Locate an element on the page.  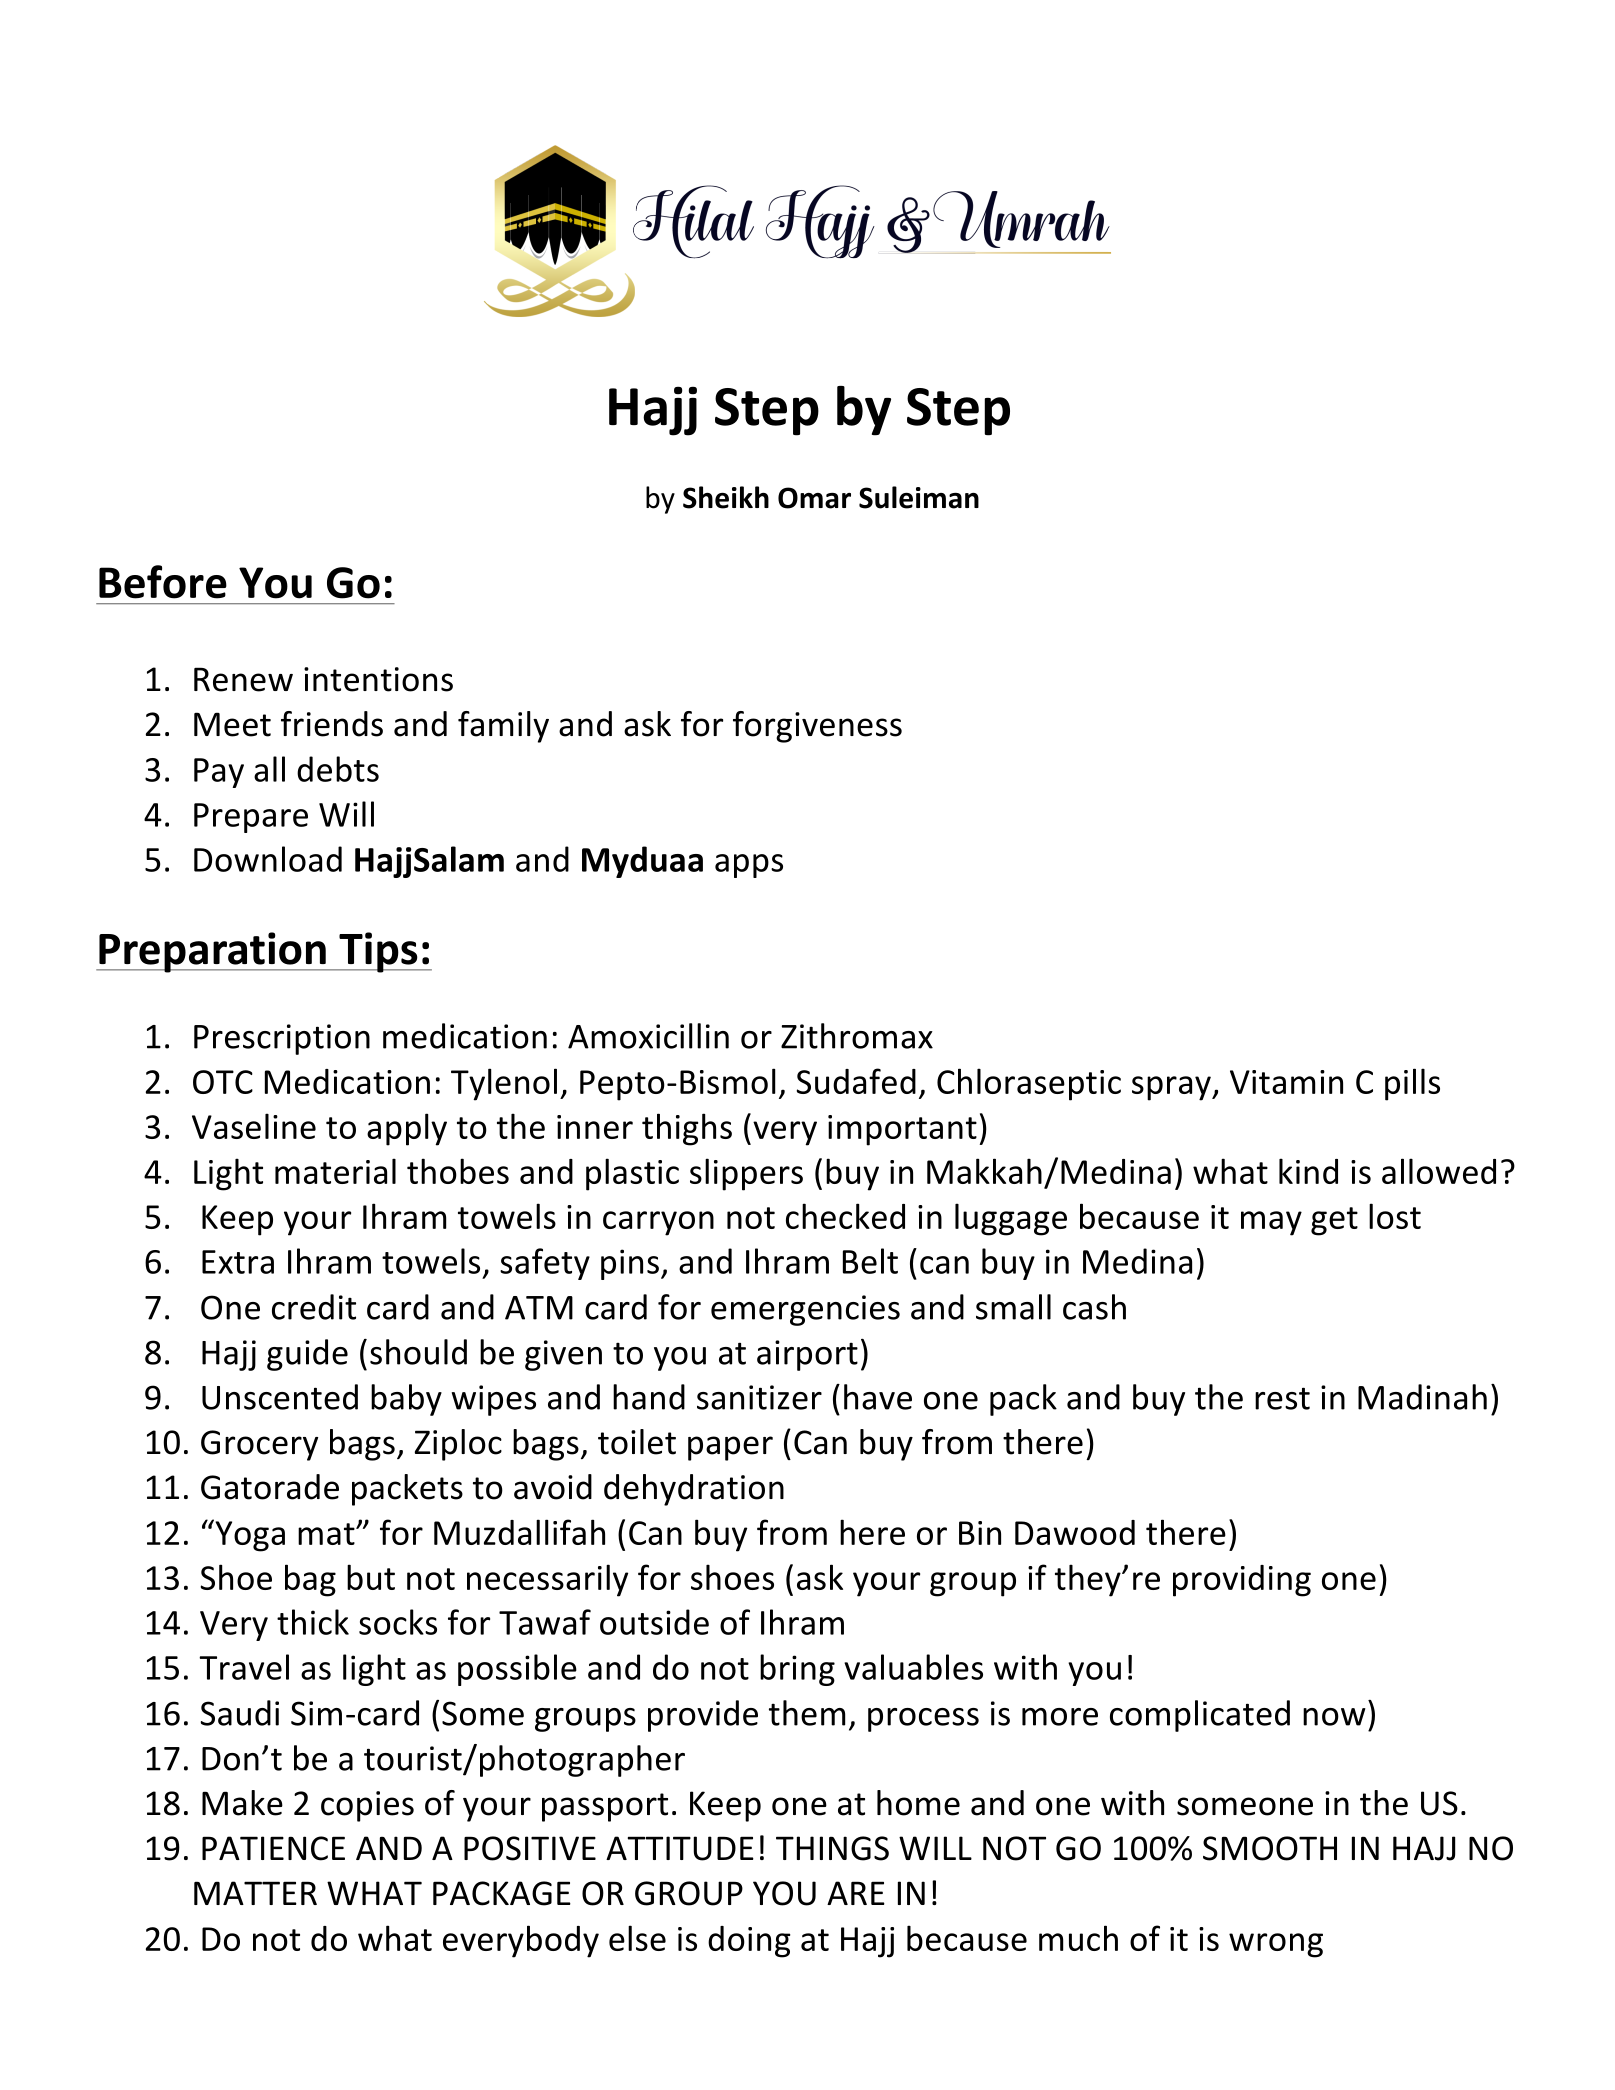
Vitamin is located at coordinates (1286, 1082).
